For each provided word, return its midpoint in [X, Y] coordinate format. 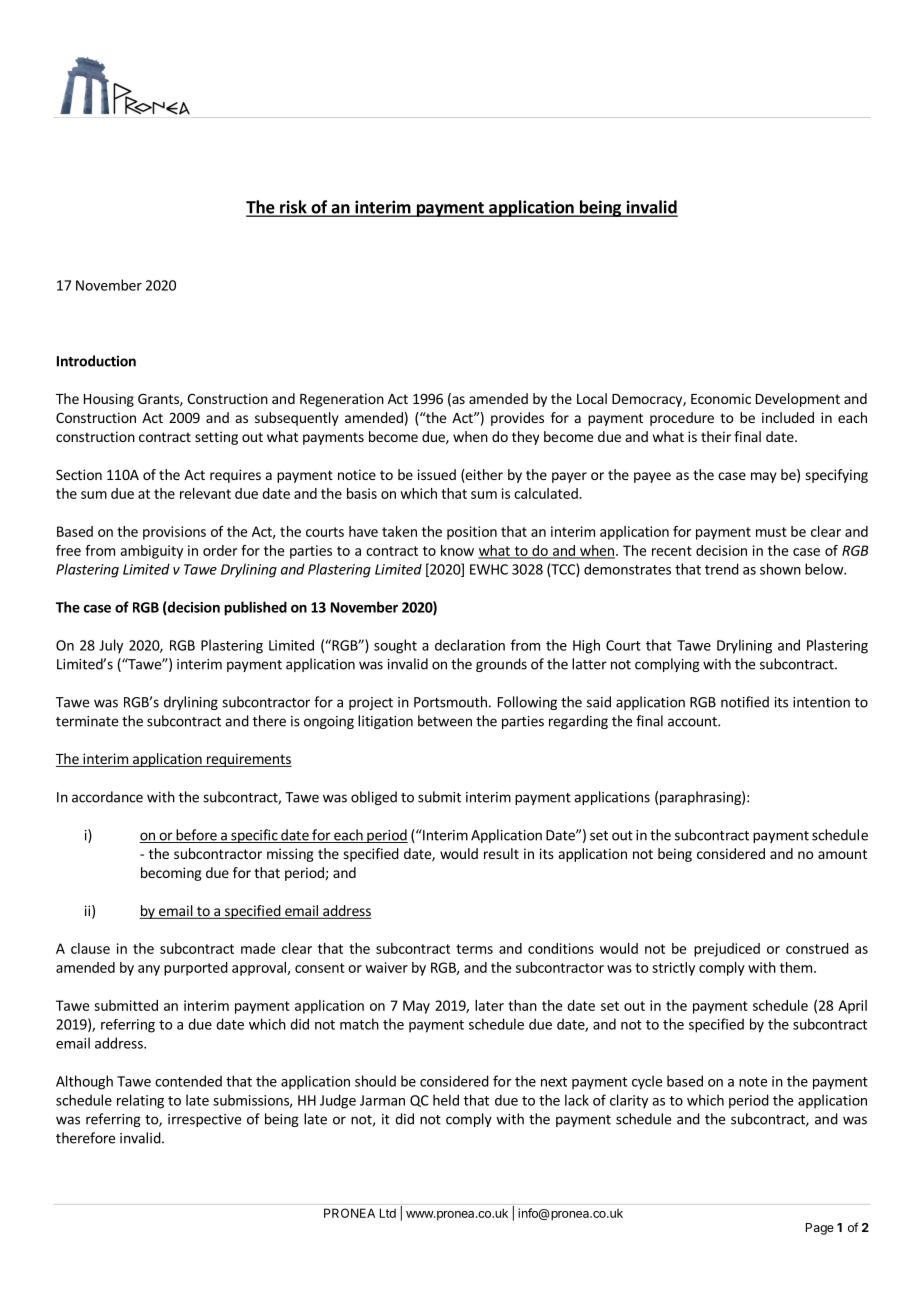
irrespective [204, 1120]
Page [820, 1229]
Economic [721, 398]
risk [293, 208]
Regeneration [342, 400]
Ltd [388, 1213]
